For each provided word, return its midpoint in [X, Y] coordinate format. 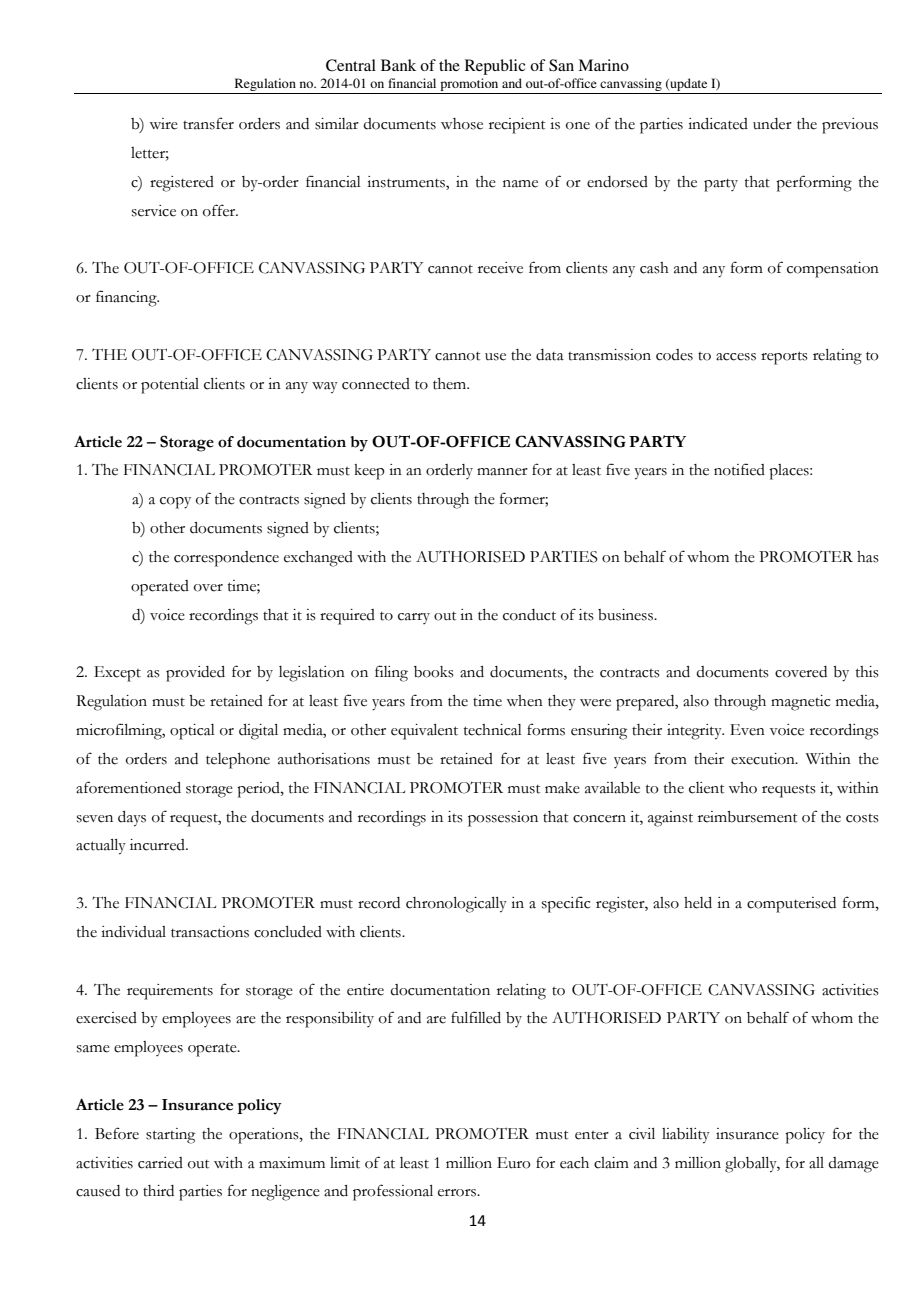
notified [739, 469]
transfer [208, 123]
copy [175, 503]
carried [160, 1163]
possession [503, 819]
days [132, 819]
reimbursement [747, 817]
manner [502, 472]
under [772, 124]
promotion [469, 86]
